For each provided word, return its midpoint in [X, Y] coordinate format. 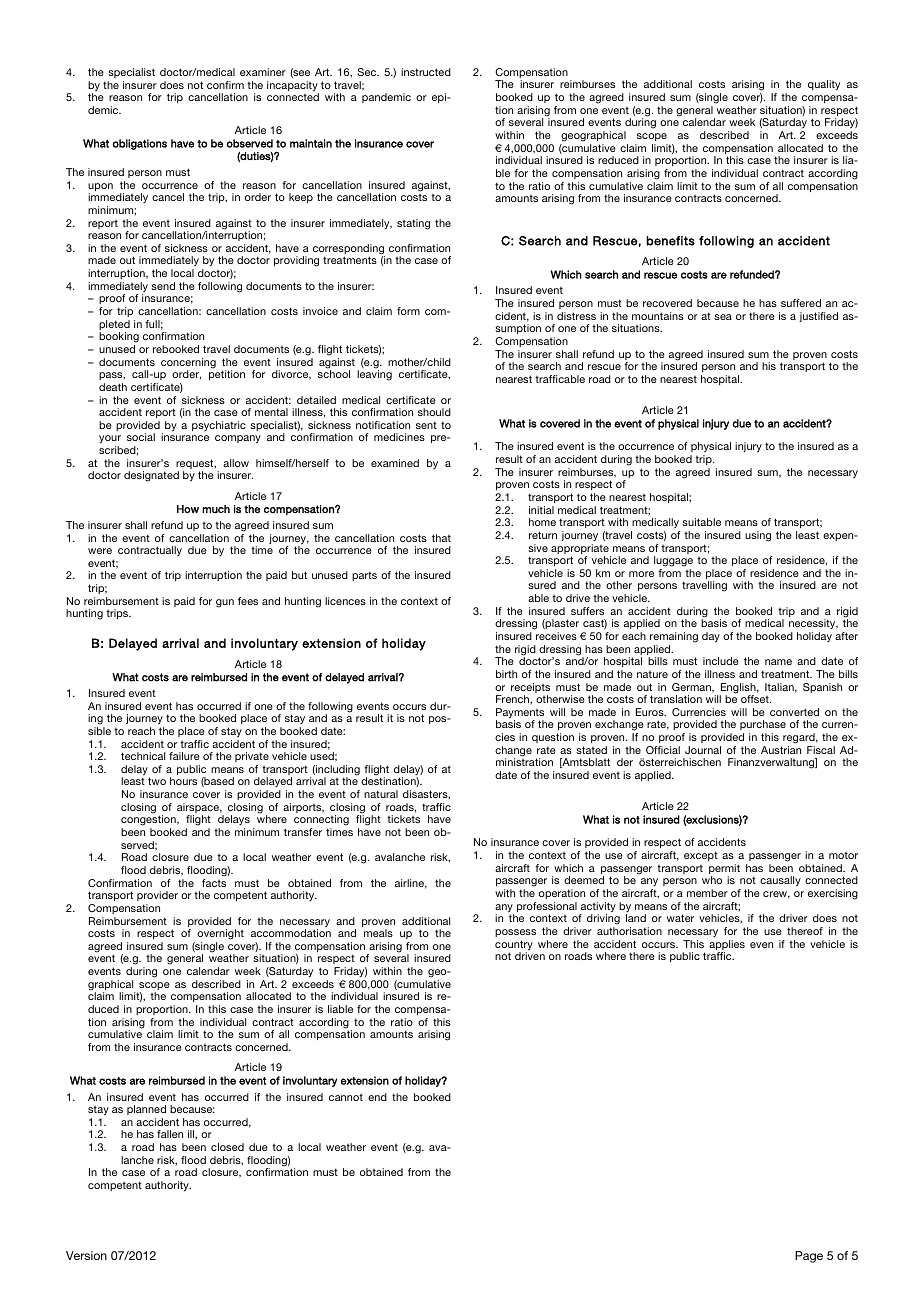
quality [824, 85]
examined [395, 463]
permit [724, 870]
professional [547, 908]
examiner [263, 72]
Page [809, 1257]
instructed [426, 72]
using [758, 536]
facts [214, 883]
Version [86, 1255]
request [196, 465]
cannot [346, 1097]
